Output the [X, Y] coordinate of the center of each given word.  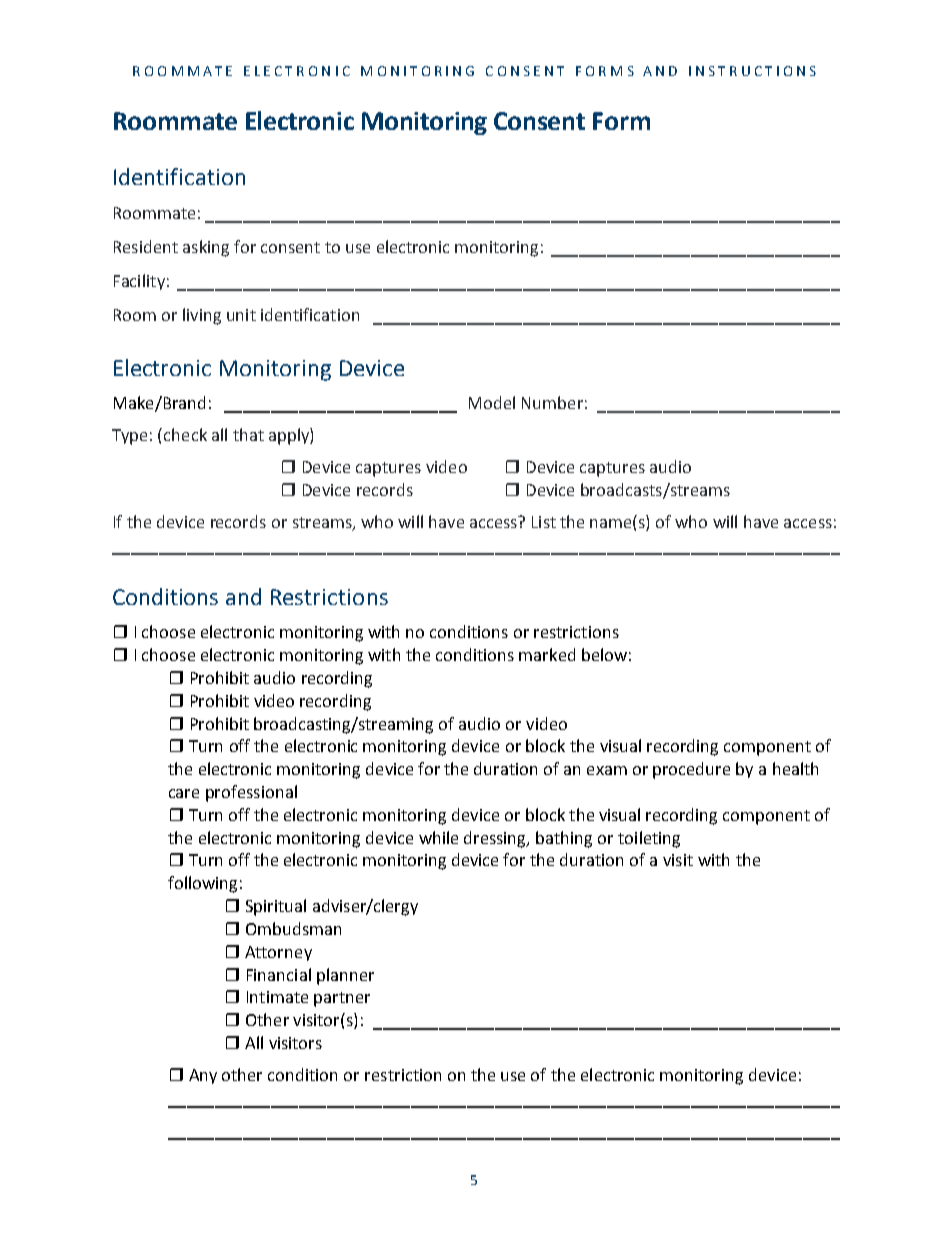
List [544, 522]
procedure [691, 770]
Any [203, 1076]
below [604, 654]
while [438, 837]
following [202, 884]
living [202, 316]
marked [547, 654]
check [185, 434]
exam [607, 770]
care [184, 793]
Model [492, 402]
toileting [649, 839]
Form [621, 121]
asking [206, 248]
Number [552, 402]
